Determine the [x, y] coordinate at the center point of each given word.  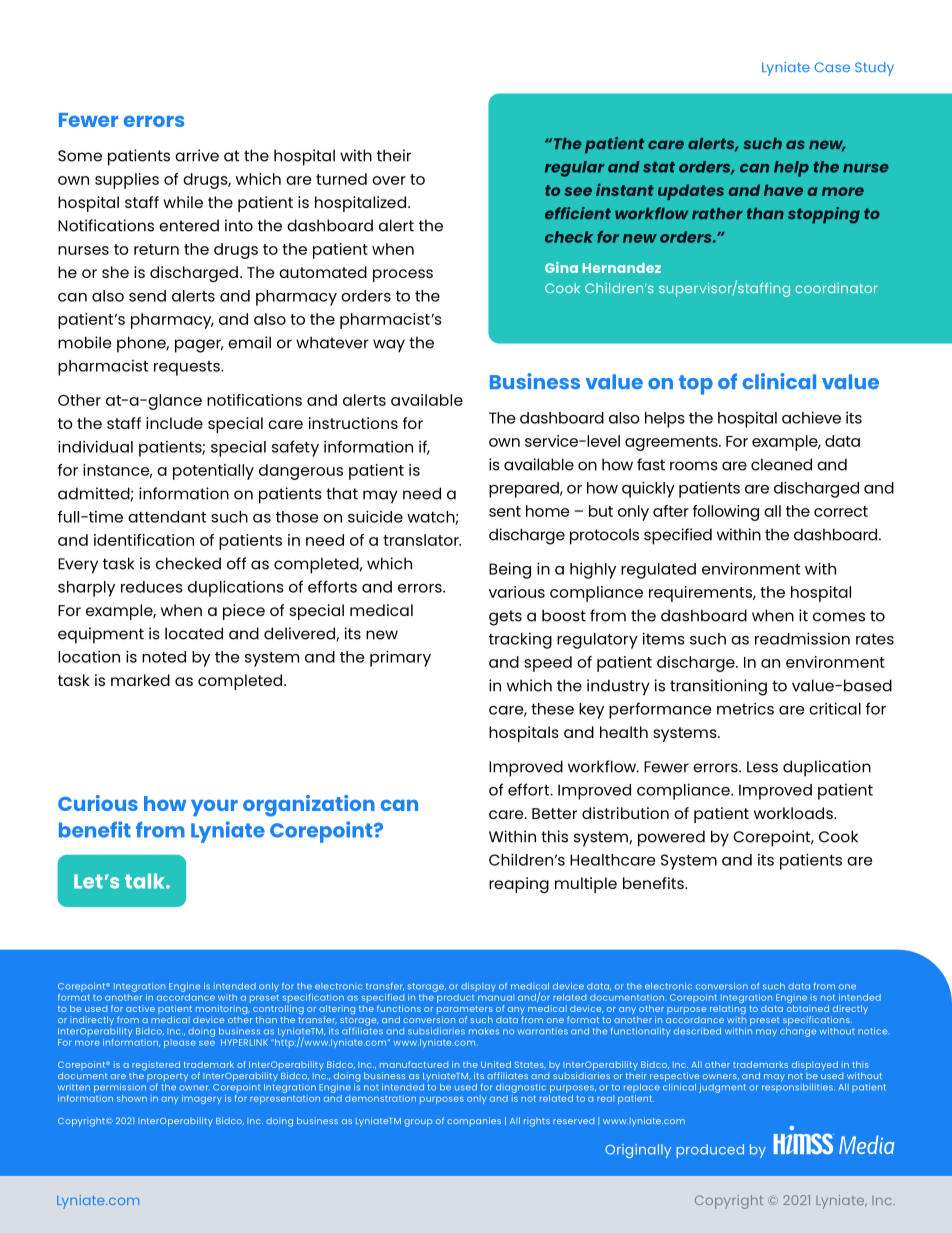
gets [505, 618]
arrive [197, 155]
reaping [519, 885]
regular [575, 169]
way [389, 346]
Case [832, 67]
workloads [794, 813]
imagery [202, 1099]
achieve [811, 417]
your [214, 807]
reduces [152, 587]
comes [839, 617]
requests [188, 368]
